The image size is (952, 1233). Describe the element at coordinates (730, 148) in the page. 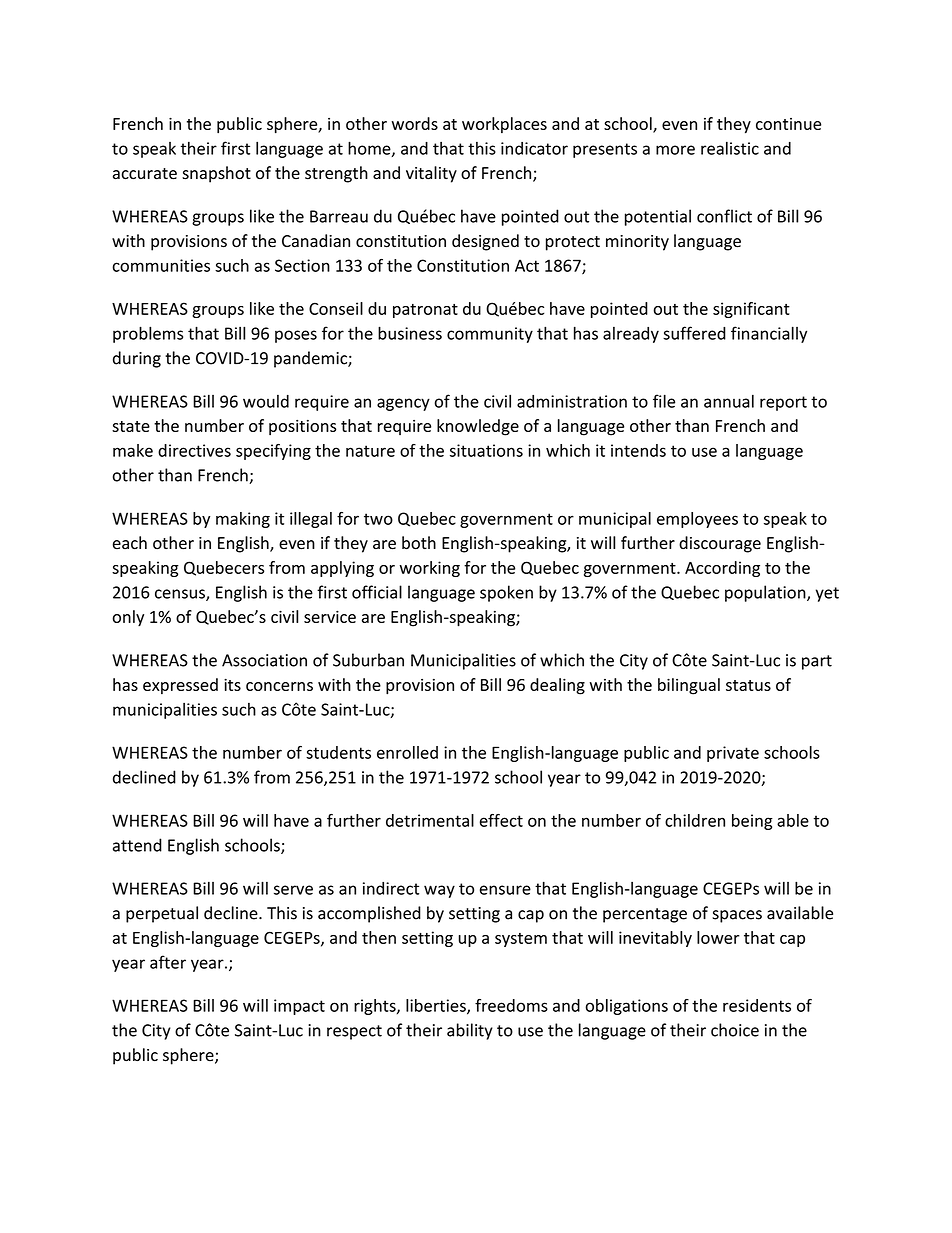

I see `realistic` at that location.
